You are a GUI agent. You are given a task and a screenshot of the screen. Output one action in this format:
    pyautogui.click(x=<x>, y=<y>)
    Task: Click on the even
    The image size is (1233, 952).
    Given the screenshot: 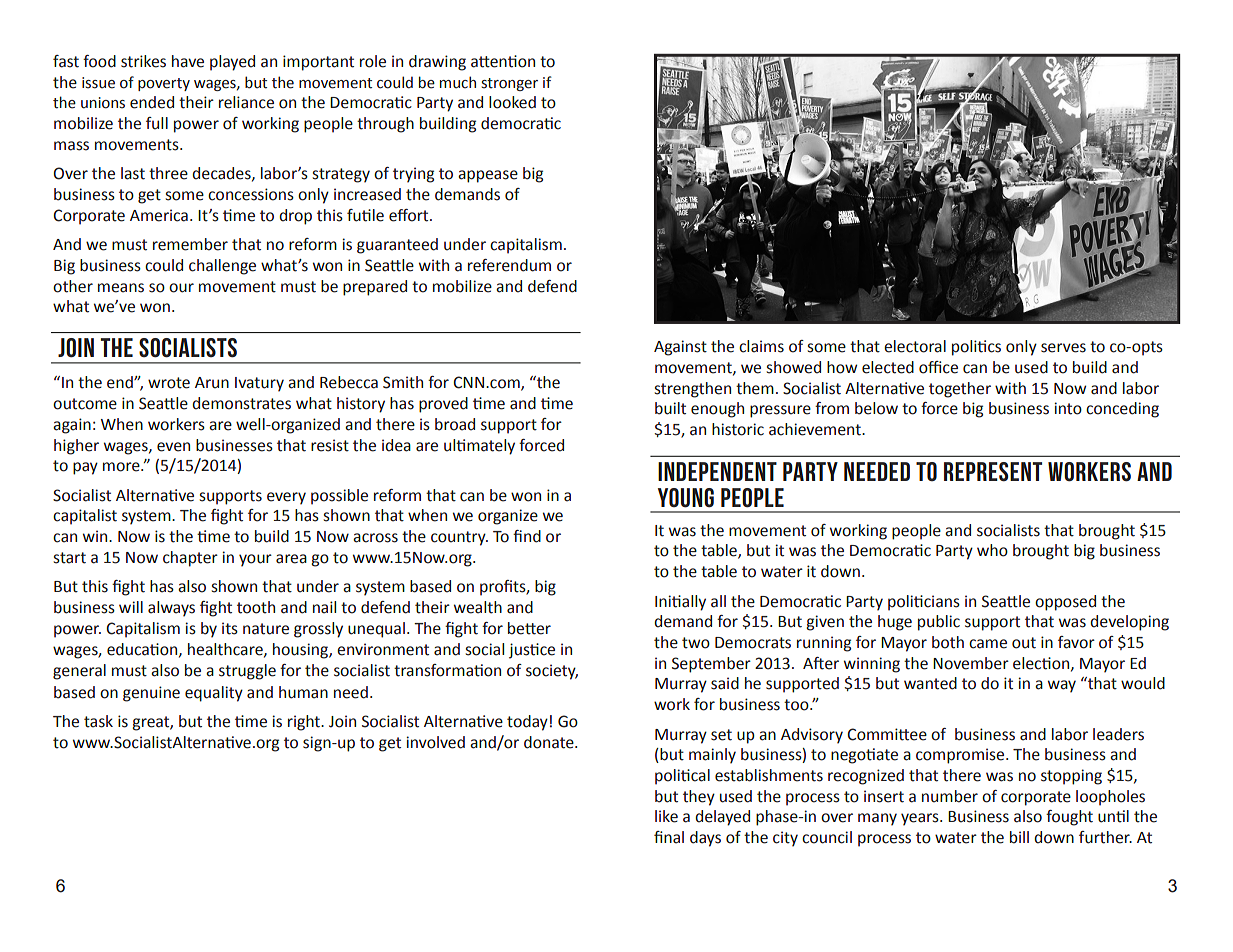 What is the action you would take?
    pyautogui.click(x=173, y=447)
